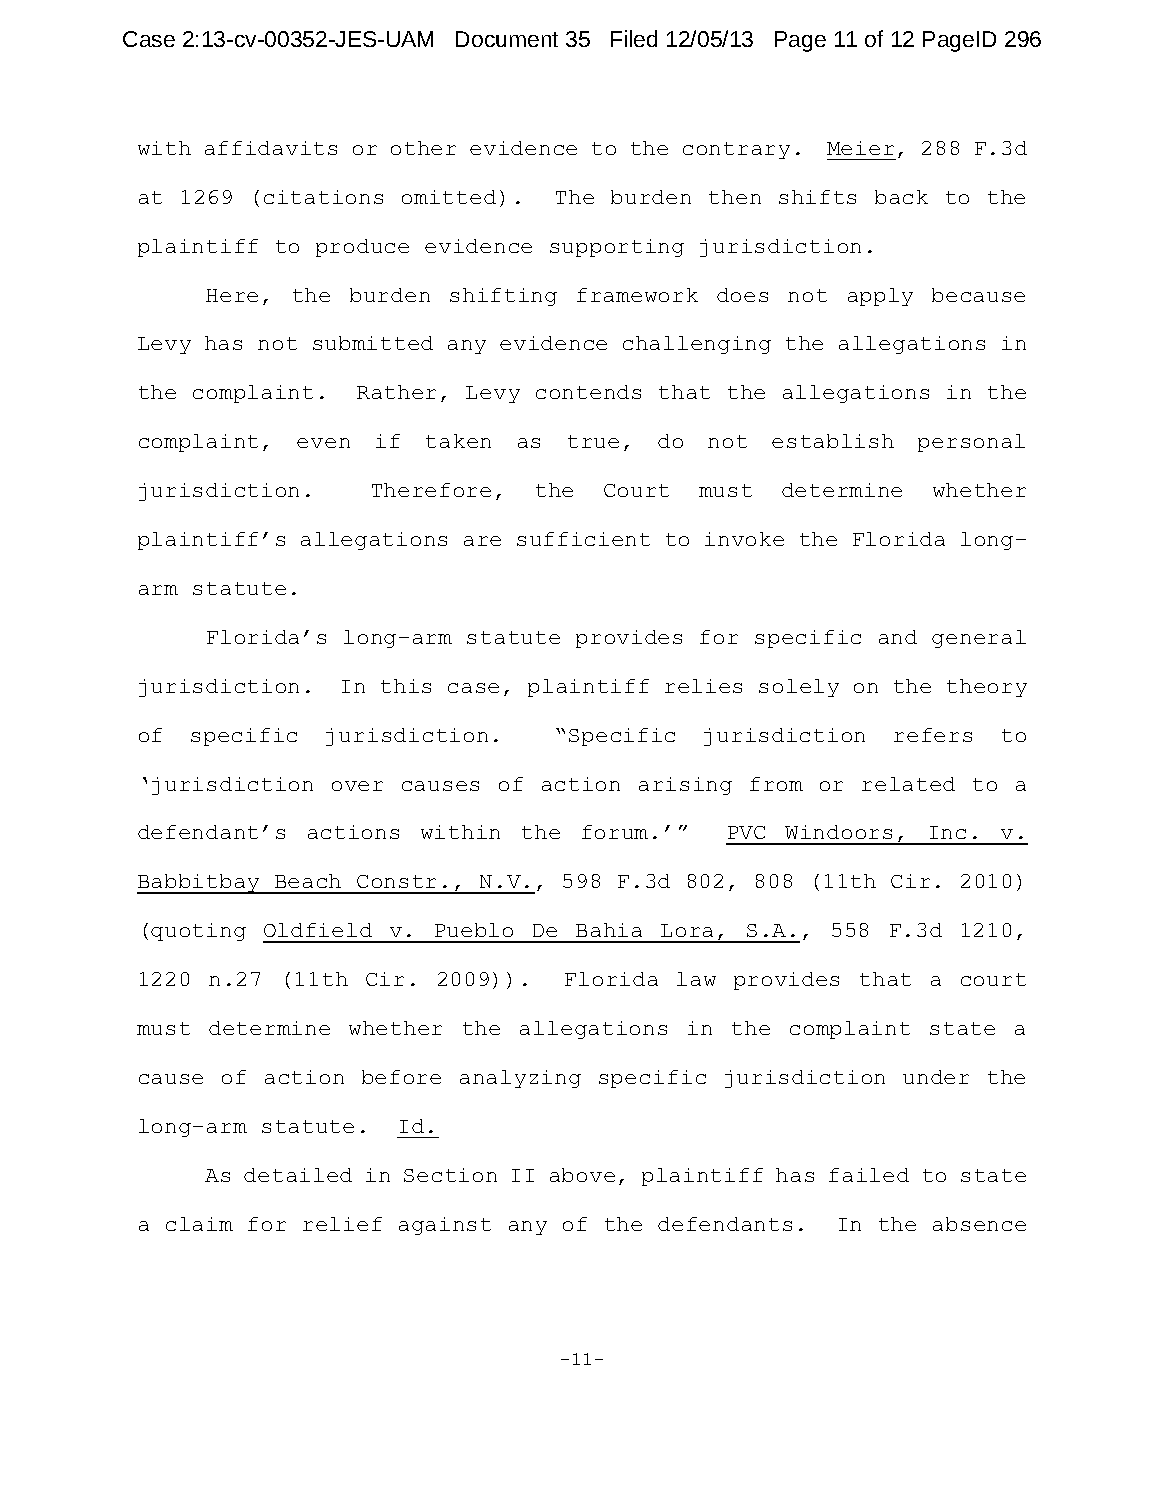 This page has width=1165, height=1508. I want to click on apply, so click(880, 297).
